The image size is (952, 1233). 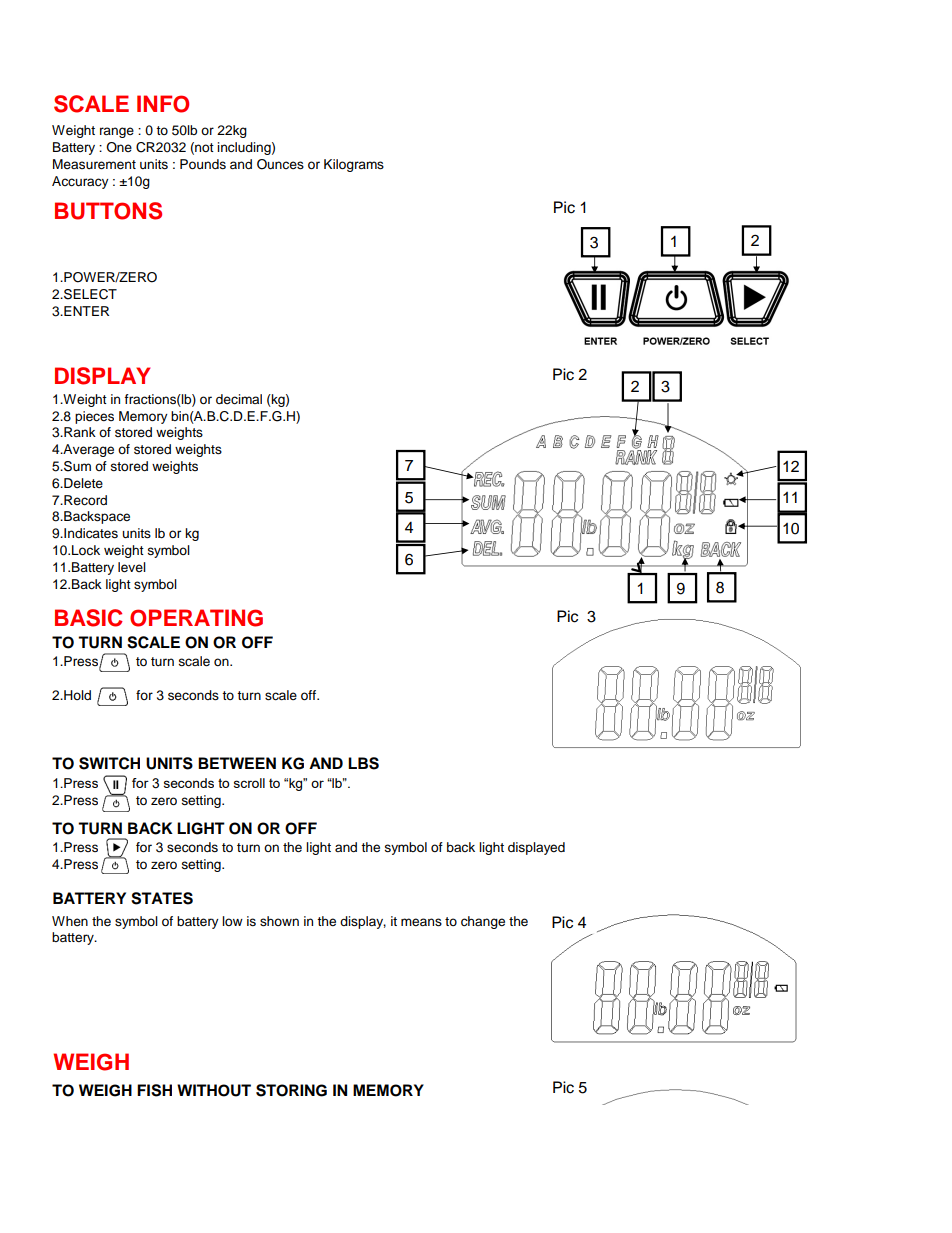 I want to click on Ounces, so click(x=280, y=164).
